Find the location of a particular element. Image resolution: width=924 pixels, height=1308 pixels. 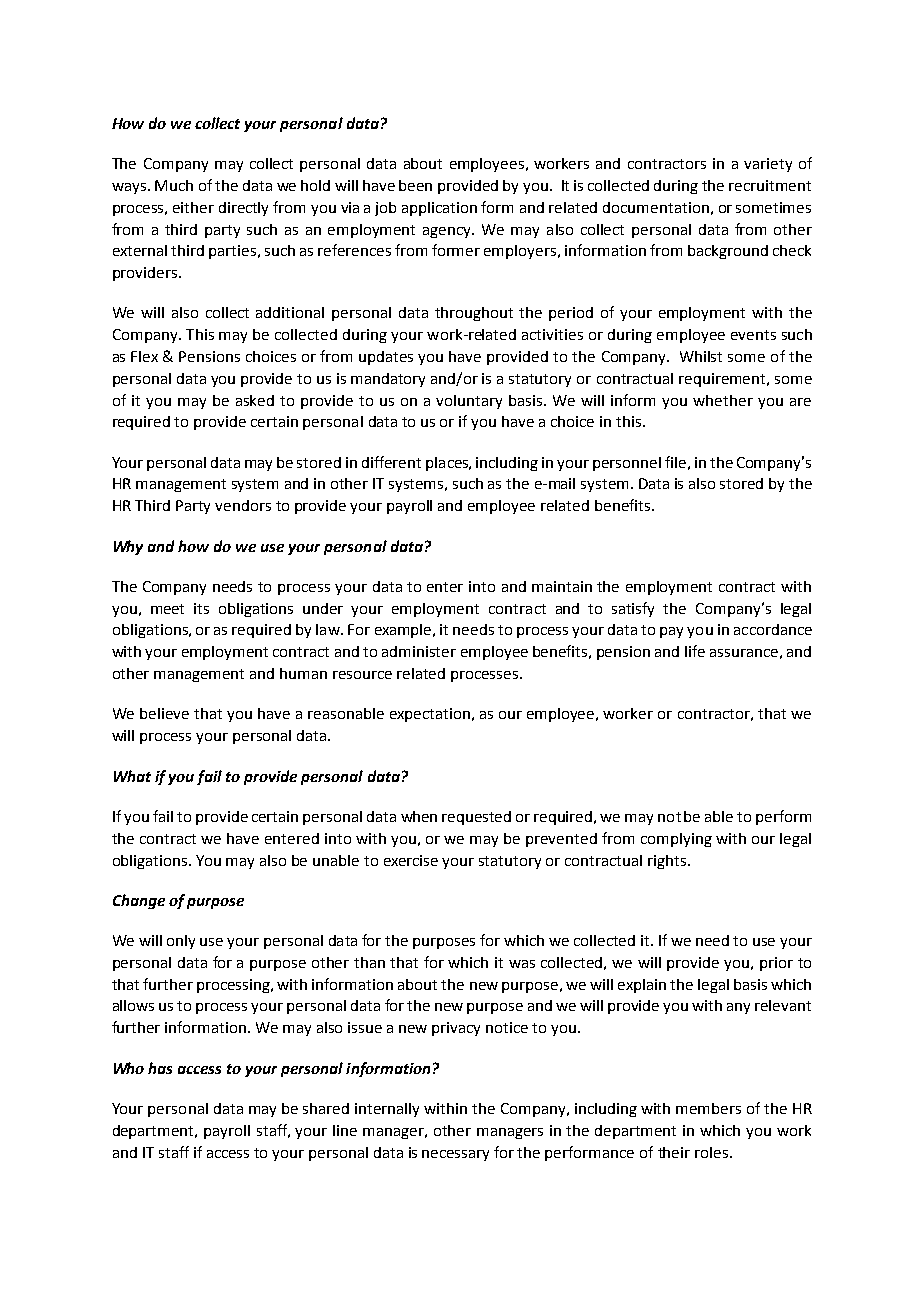

meet is located at coordinates (167, 609).
